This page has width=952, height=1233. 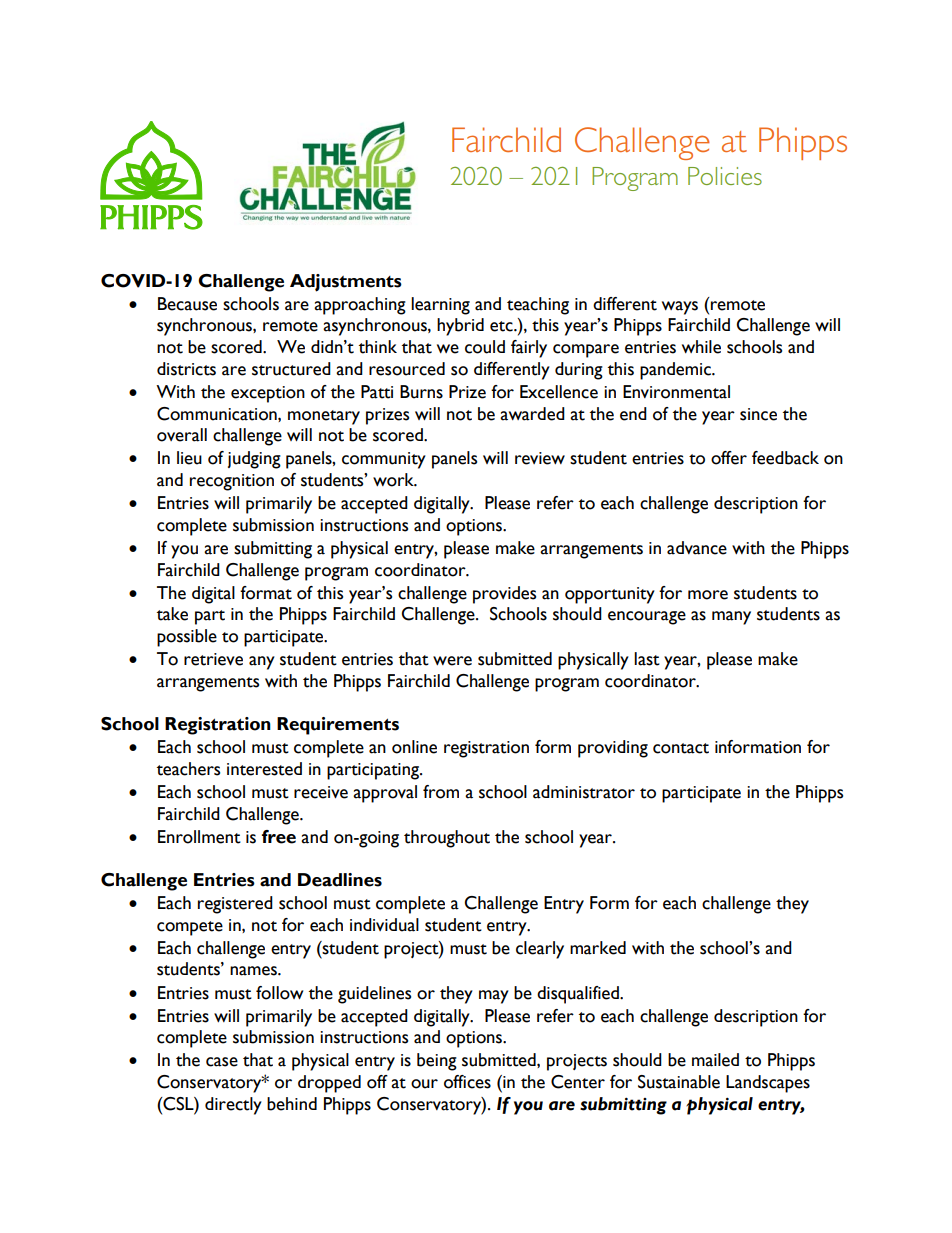 What do you see at coordinates (268, 394) in the page?
I see `exception` at bounding box center [268, 394].
